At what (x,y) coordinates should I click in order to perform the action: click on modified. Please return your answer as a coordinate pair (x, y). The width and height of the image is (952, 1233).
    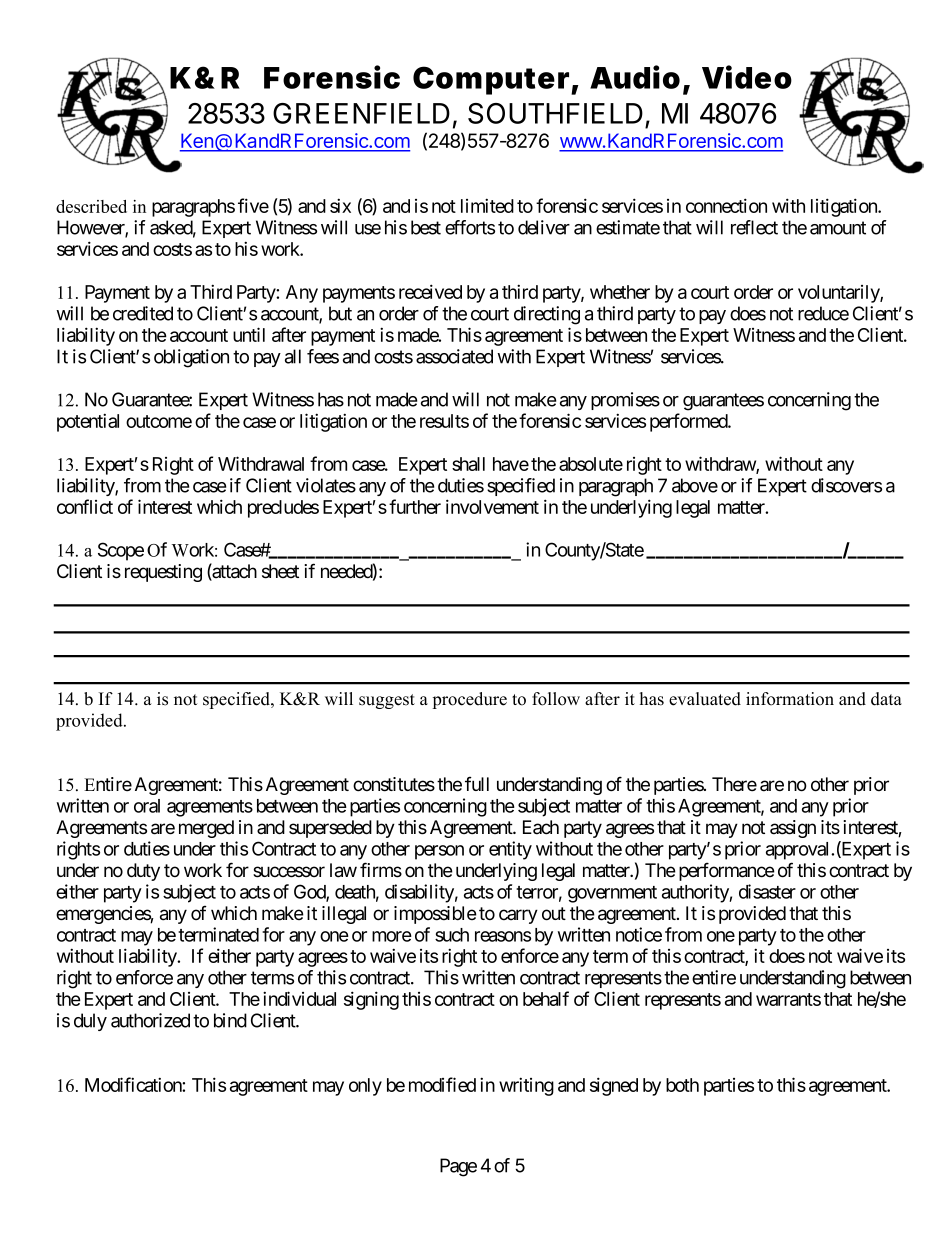
    Looking at the image, I should click on (442, 1084).
